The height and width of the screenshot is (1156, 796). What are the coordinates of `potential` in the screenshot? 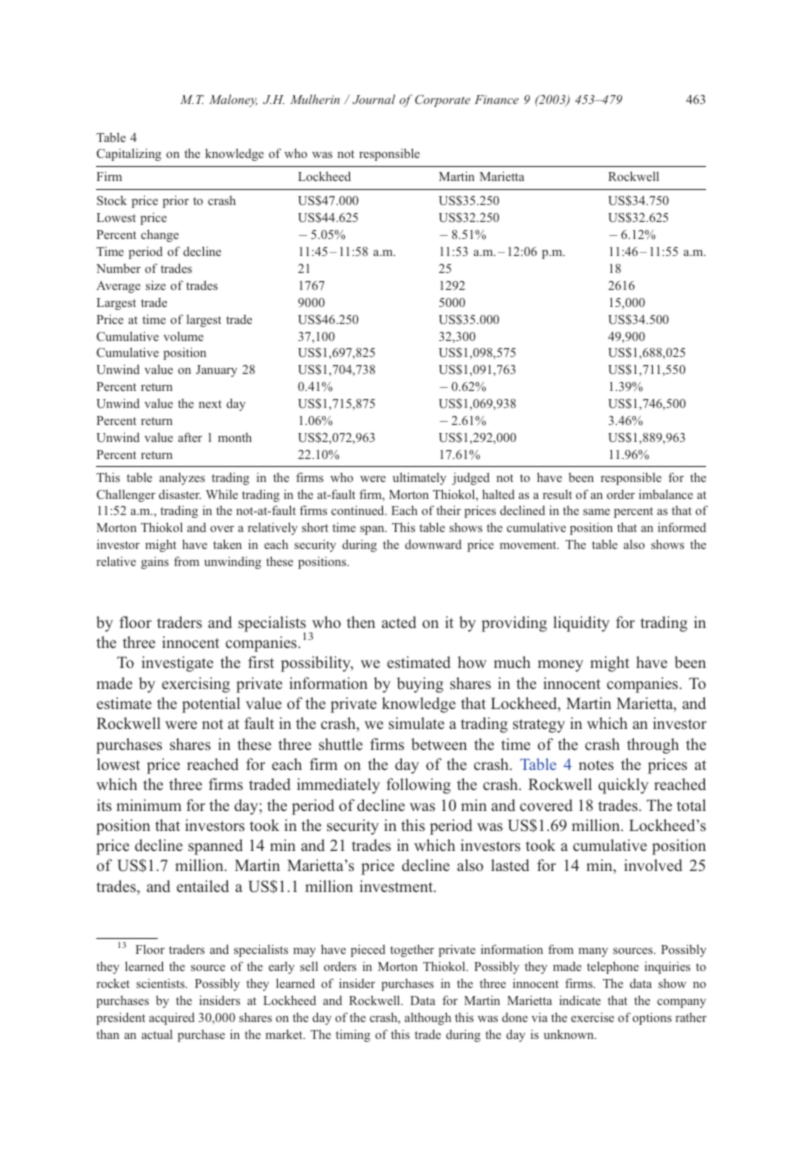 It's located at (211, 705).
